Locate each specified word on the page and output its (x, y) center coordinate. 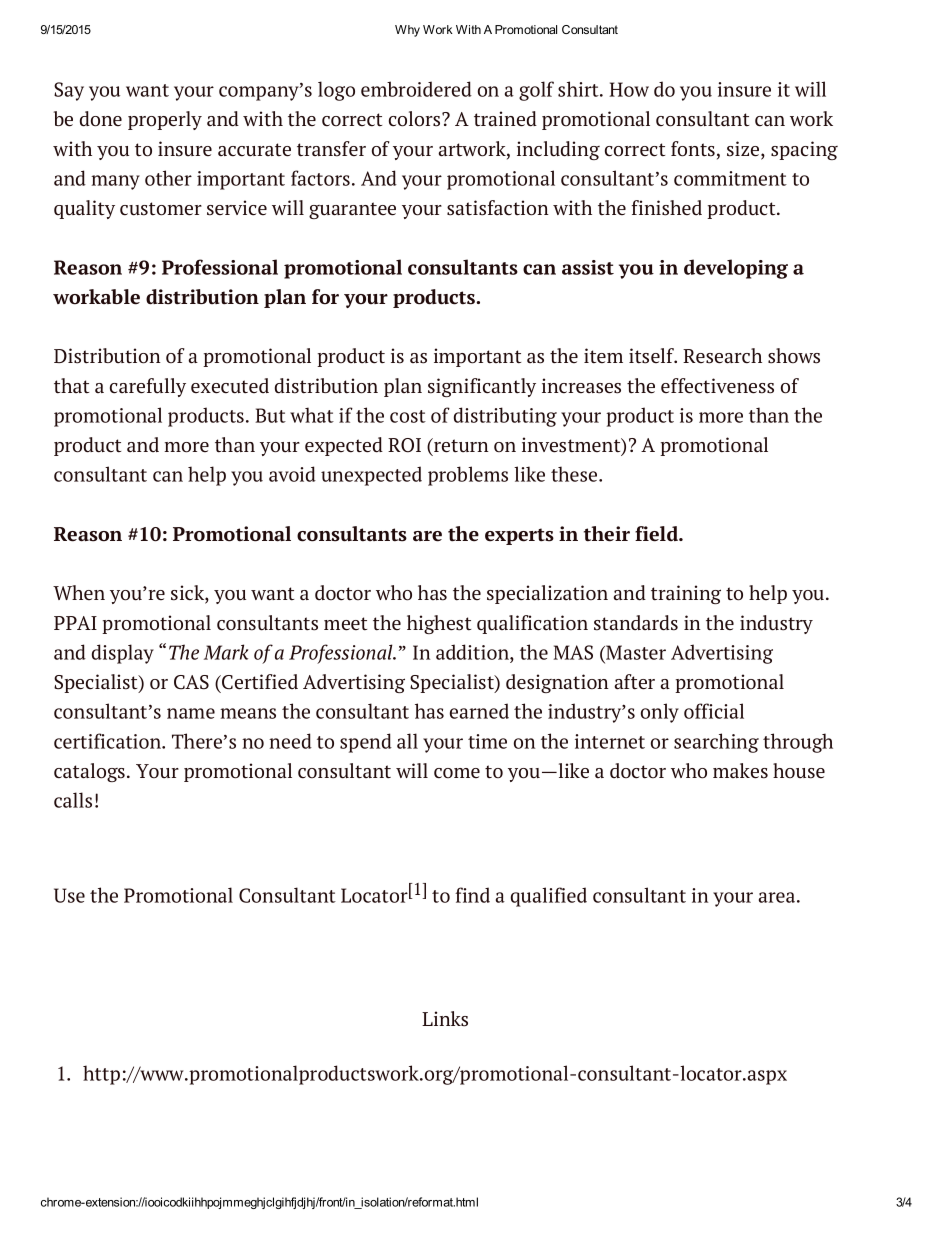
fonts (694, 150)
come (457, 773)
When (79, 592)
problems (468, 476)
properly (165, 120)
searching (716, 743)
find (472, 895)
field (658, 534)
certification (109, 741)
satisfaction (498, 208)
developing (736, 269)
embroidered (416, 89)
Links (445, 1019)
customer (161, 209)
